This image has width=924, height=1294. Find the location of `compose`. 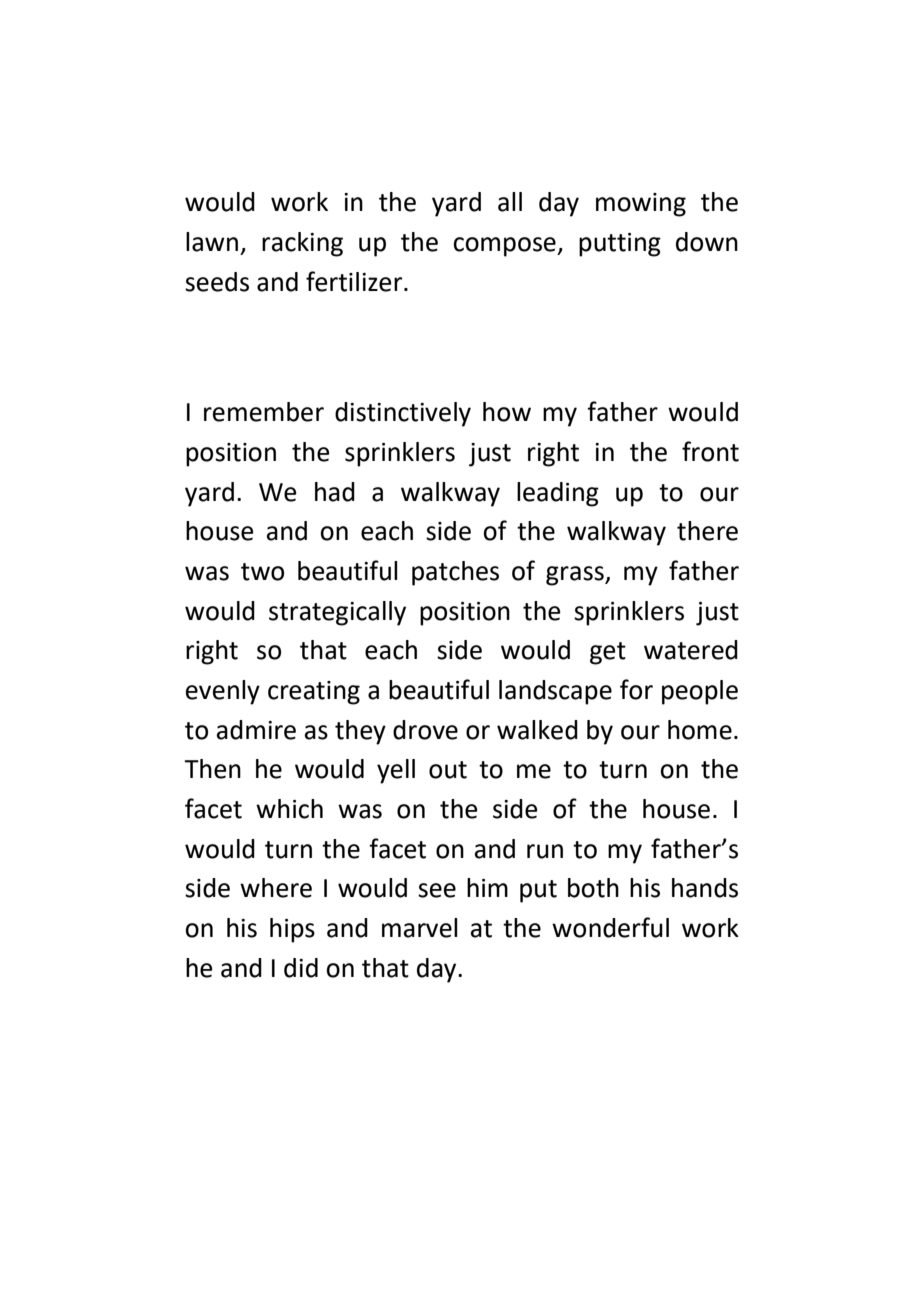

compose is located at coordinates (505, 247).
